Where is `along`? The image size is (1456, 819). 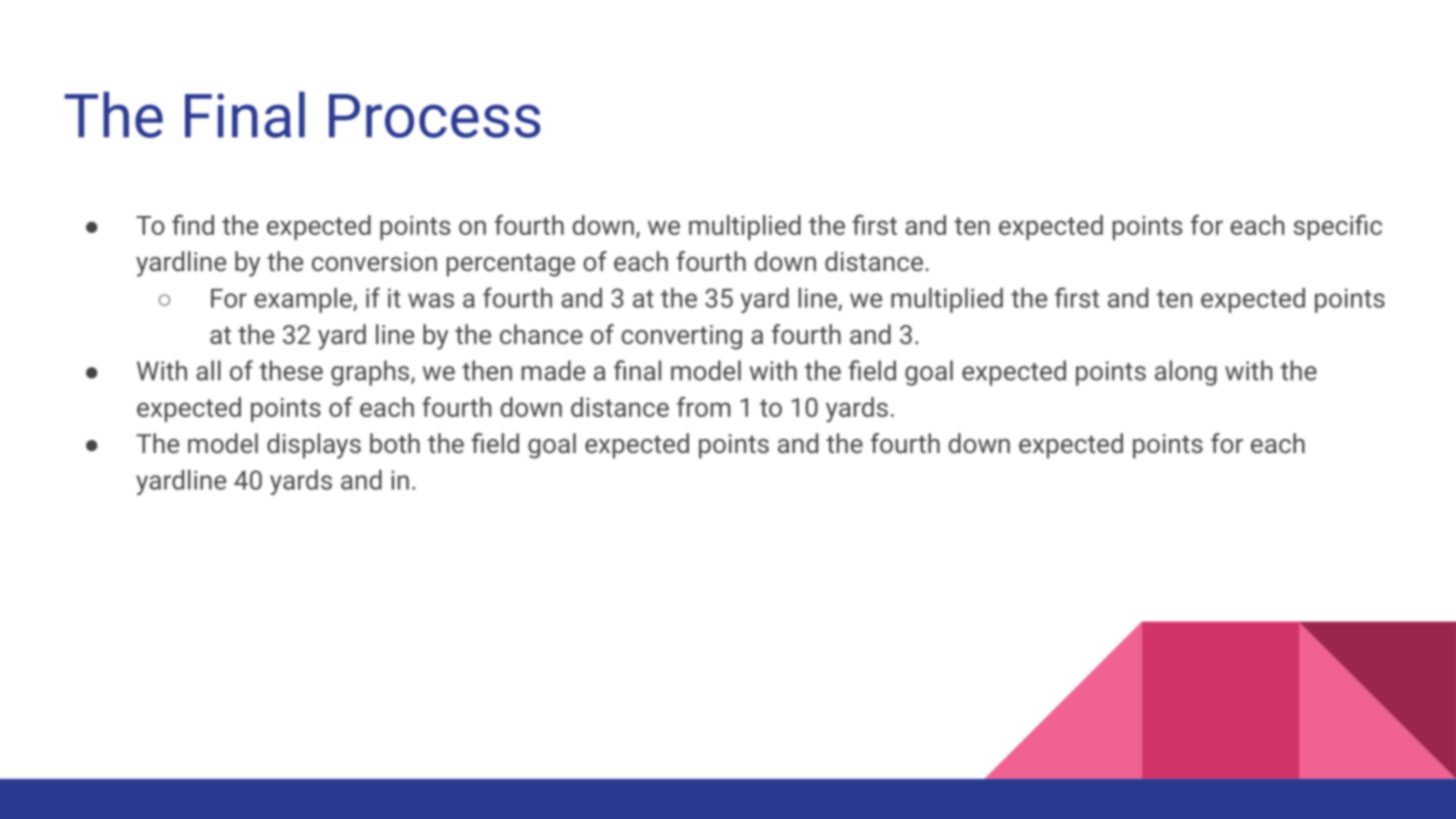
along is located at coordinates (1186, 373).
